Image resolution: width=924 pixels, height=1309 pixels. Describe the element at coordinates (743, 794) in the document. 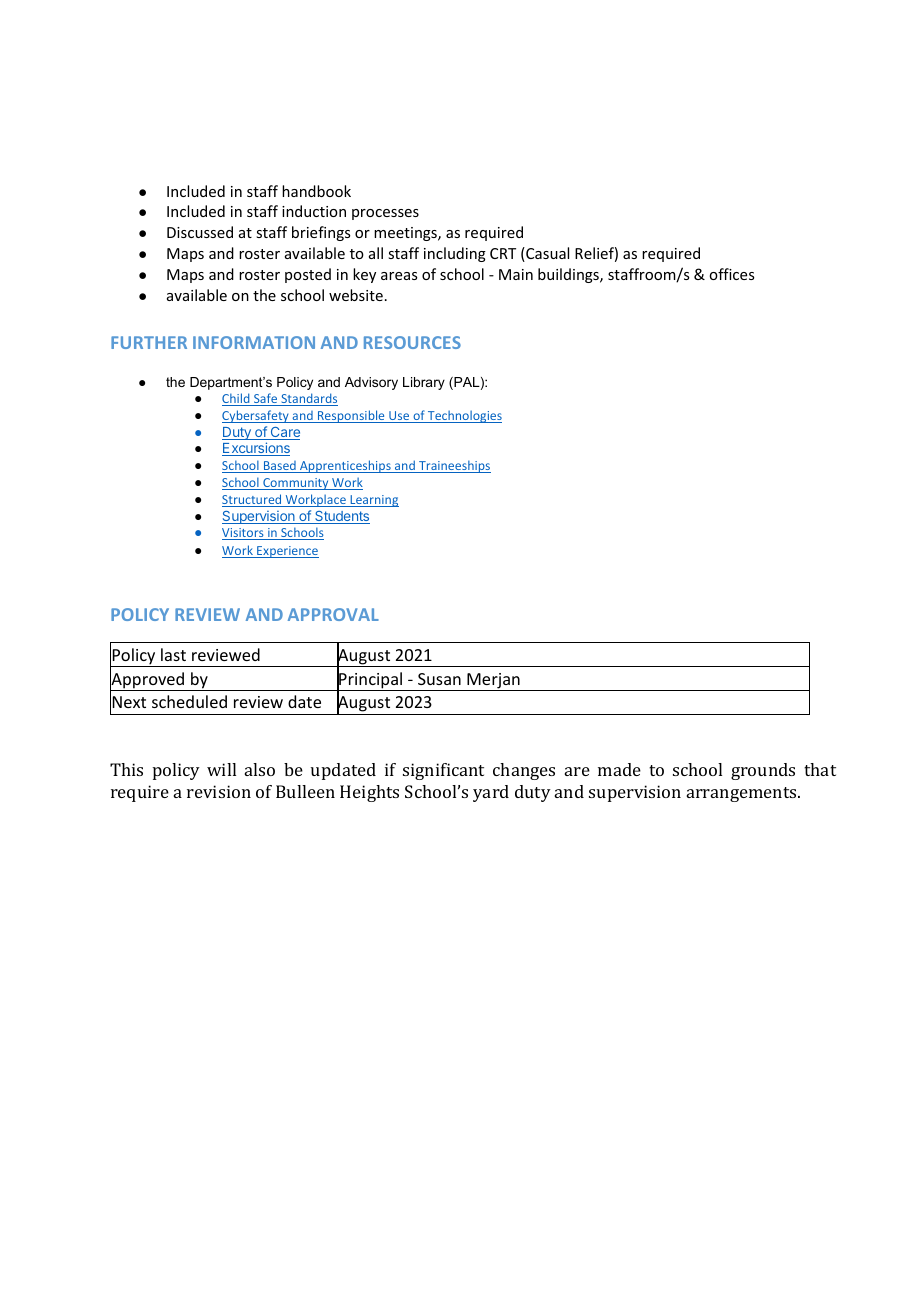

I see `arrangements` at that location.
